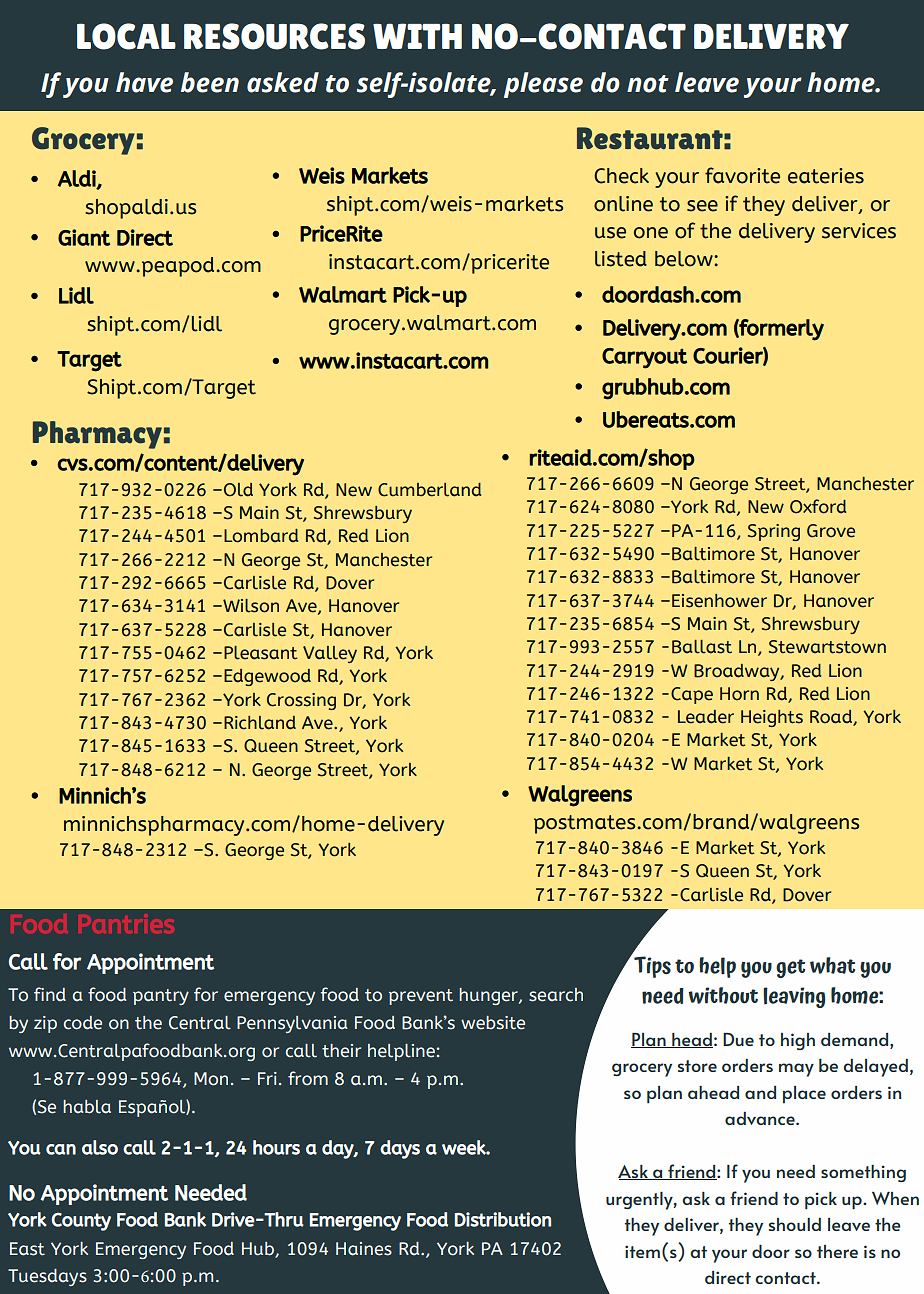 Image resolution: width=924 pixels, height=1294 pixels. I want to click on Oxford, so click(818, 506).
